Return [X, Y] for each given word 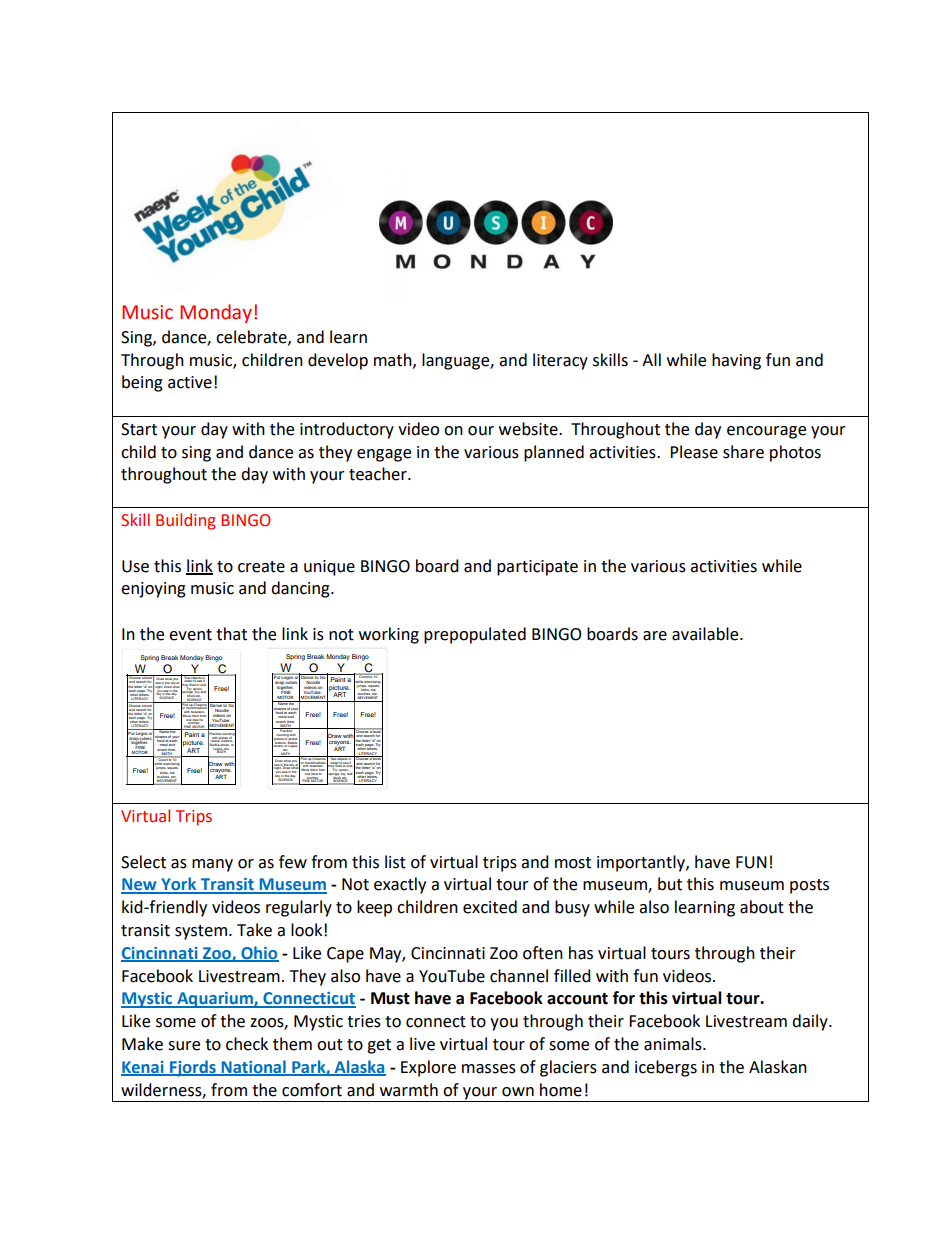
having [736, 361]
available [706, 634]
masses [489, 1069]
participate [537, 568]
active [190, 382]
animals [674, 1044]
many [212, 865]
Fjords [193, 1068]
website [529, 429]
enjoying [153, 590]
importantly [642, 863]
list [395, 862]
